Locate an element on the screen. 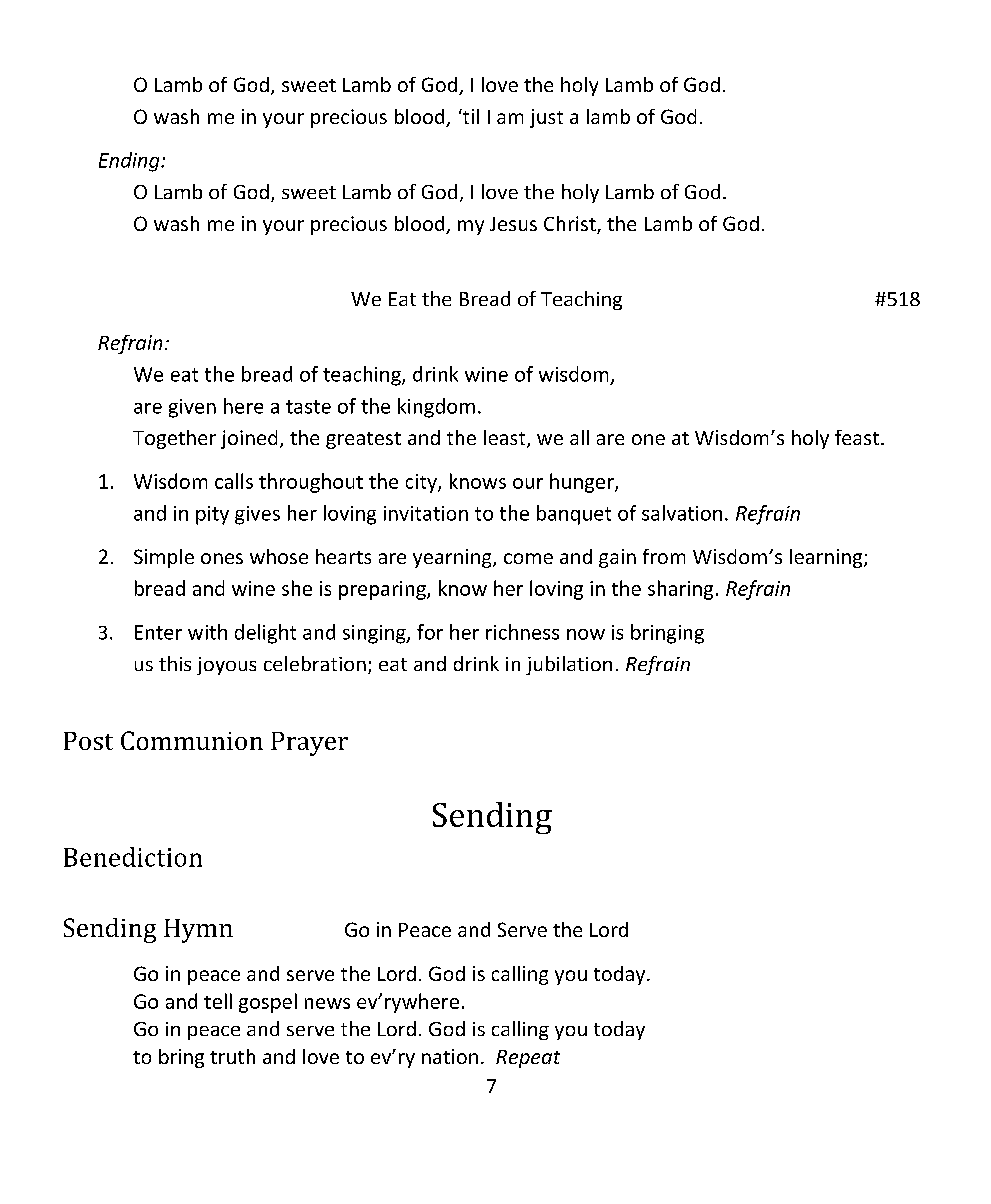 The image size is (991, 1204). learning is located at coordinates (827, 558).
